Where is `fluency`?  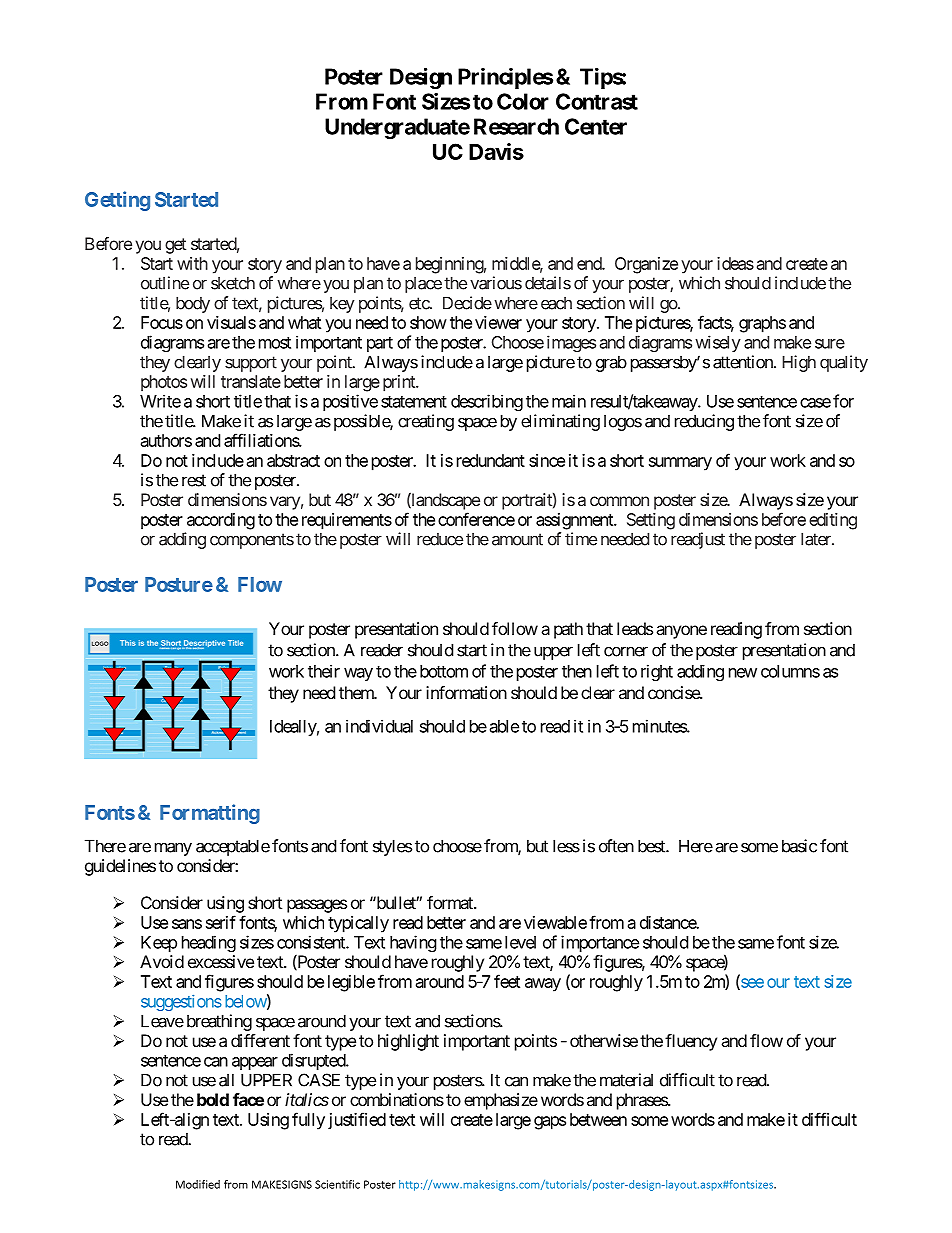 fluency is located at coordinates (691, 1042).
